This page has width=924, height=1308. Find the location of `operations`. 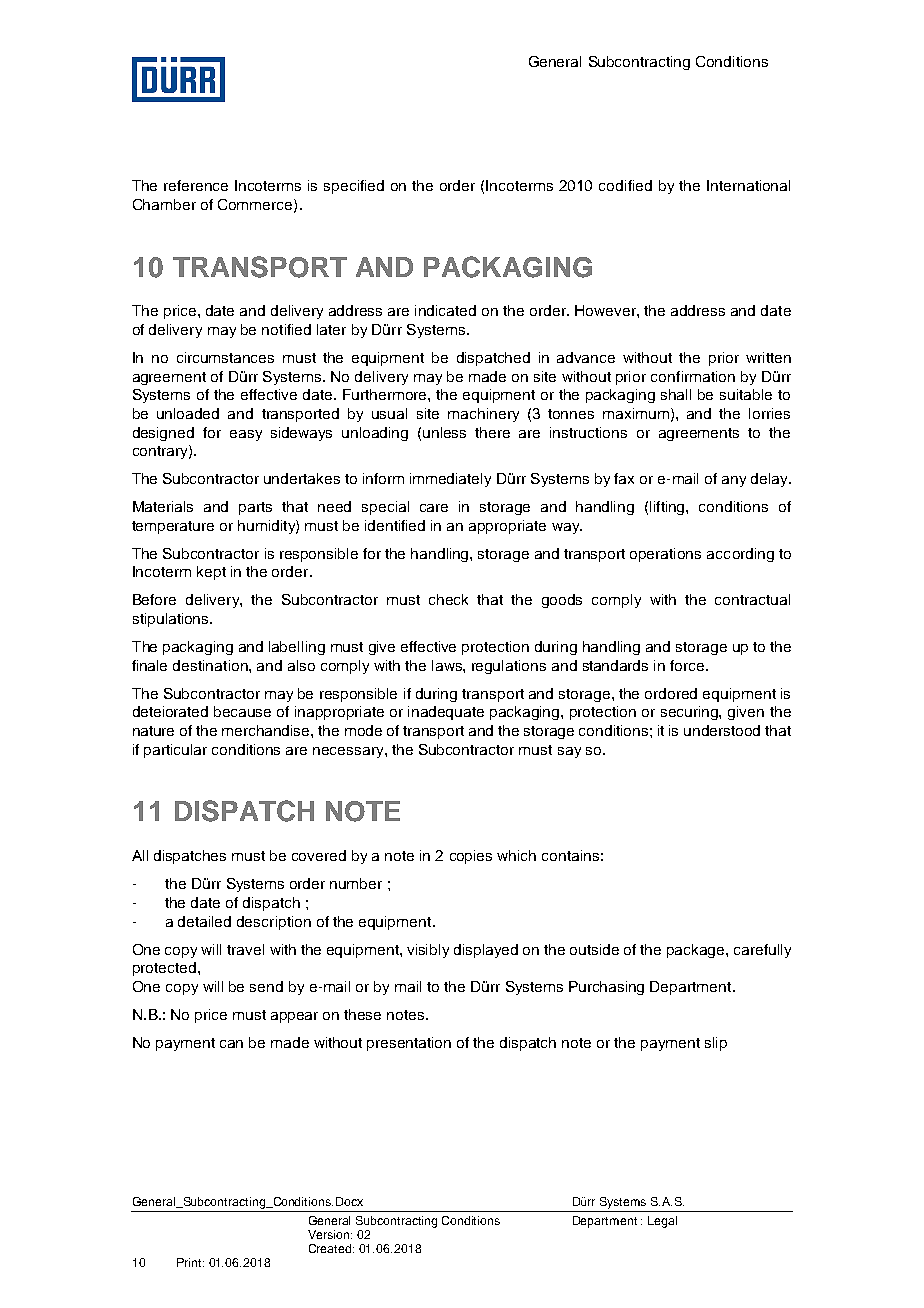

operations is located at coordinates (665, 555).
